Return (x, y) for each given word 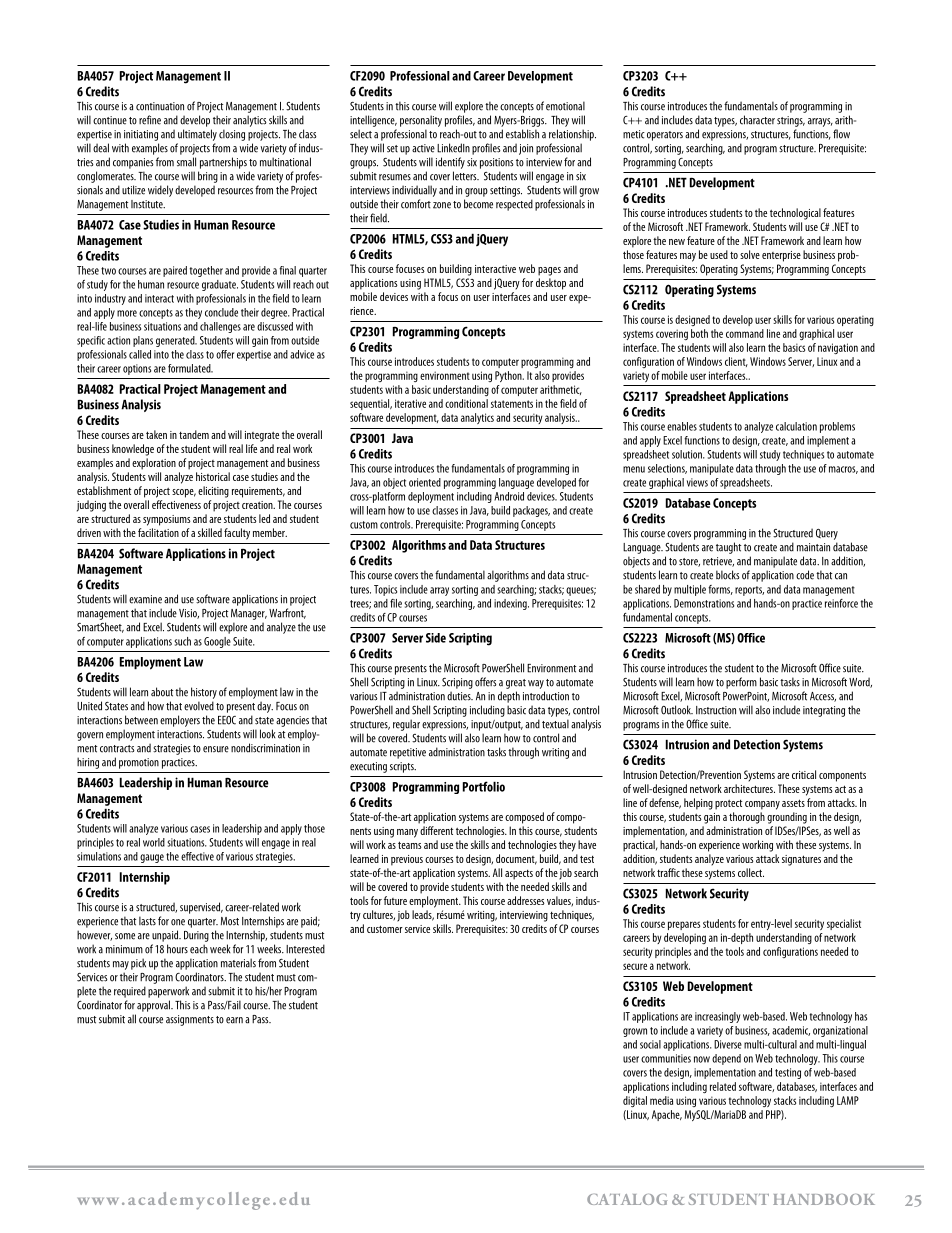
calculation (796, 426)
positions (497, 163)
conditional (466, 403)
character (757, 120)
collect (751, 872)
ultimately (197, 135)
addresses (526, 900)
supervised (201, 908)
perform (741, 683)
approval (154, 1006)
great (516, 684)
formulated (190, 368)
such (182, 641)
